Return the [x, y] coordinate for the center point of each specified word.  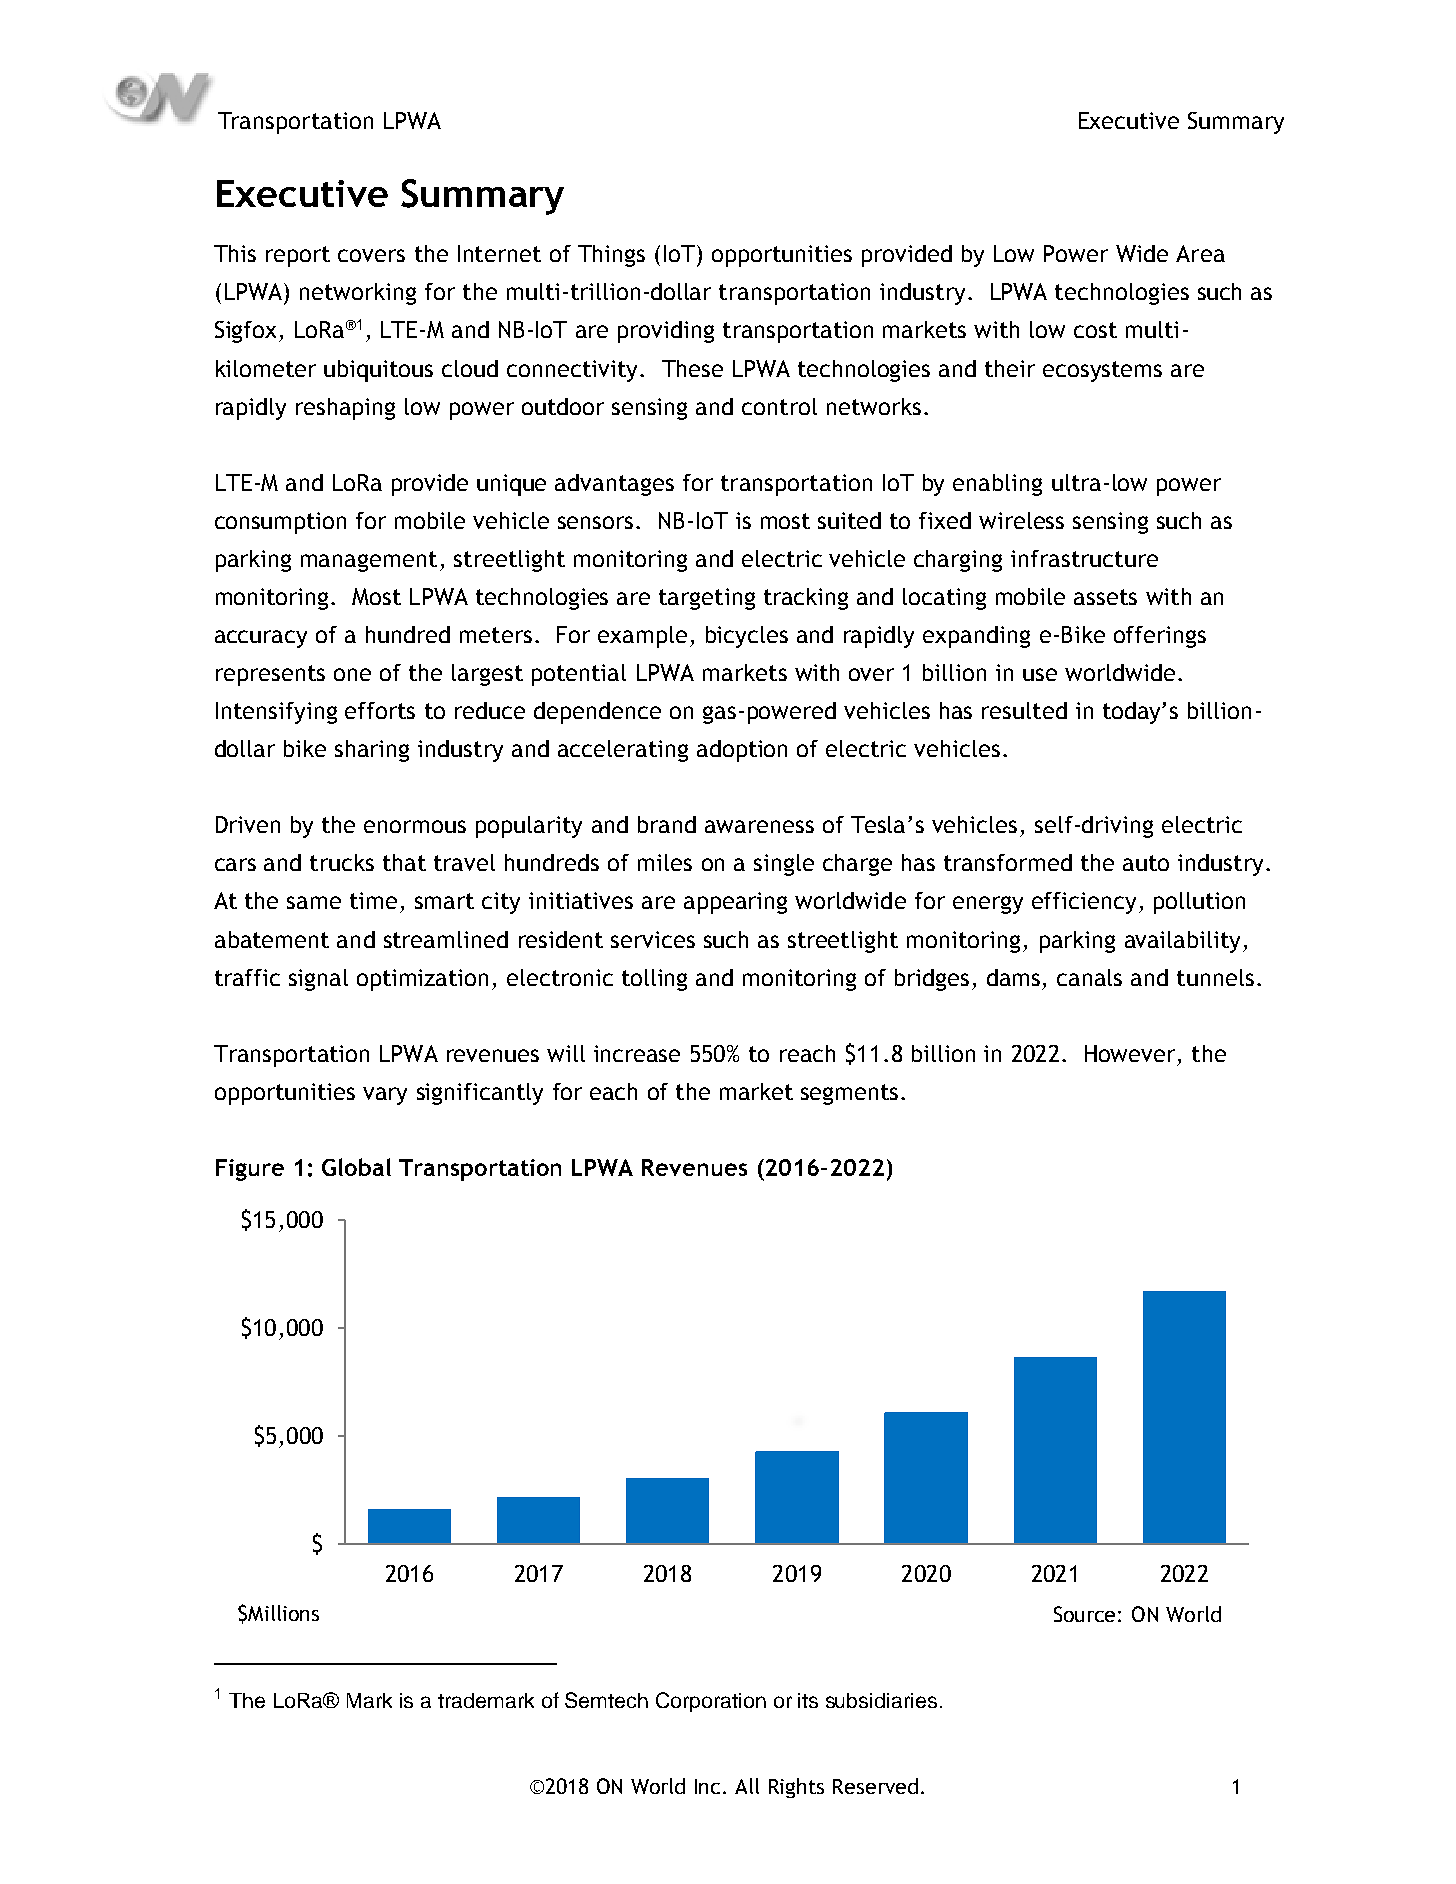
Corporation [711, 1702]
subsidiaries [881, 1700]
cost [1095, 330]
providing [666, 332]
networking [358, 294]
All [747, 1786]
